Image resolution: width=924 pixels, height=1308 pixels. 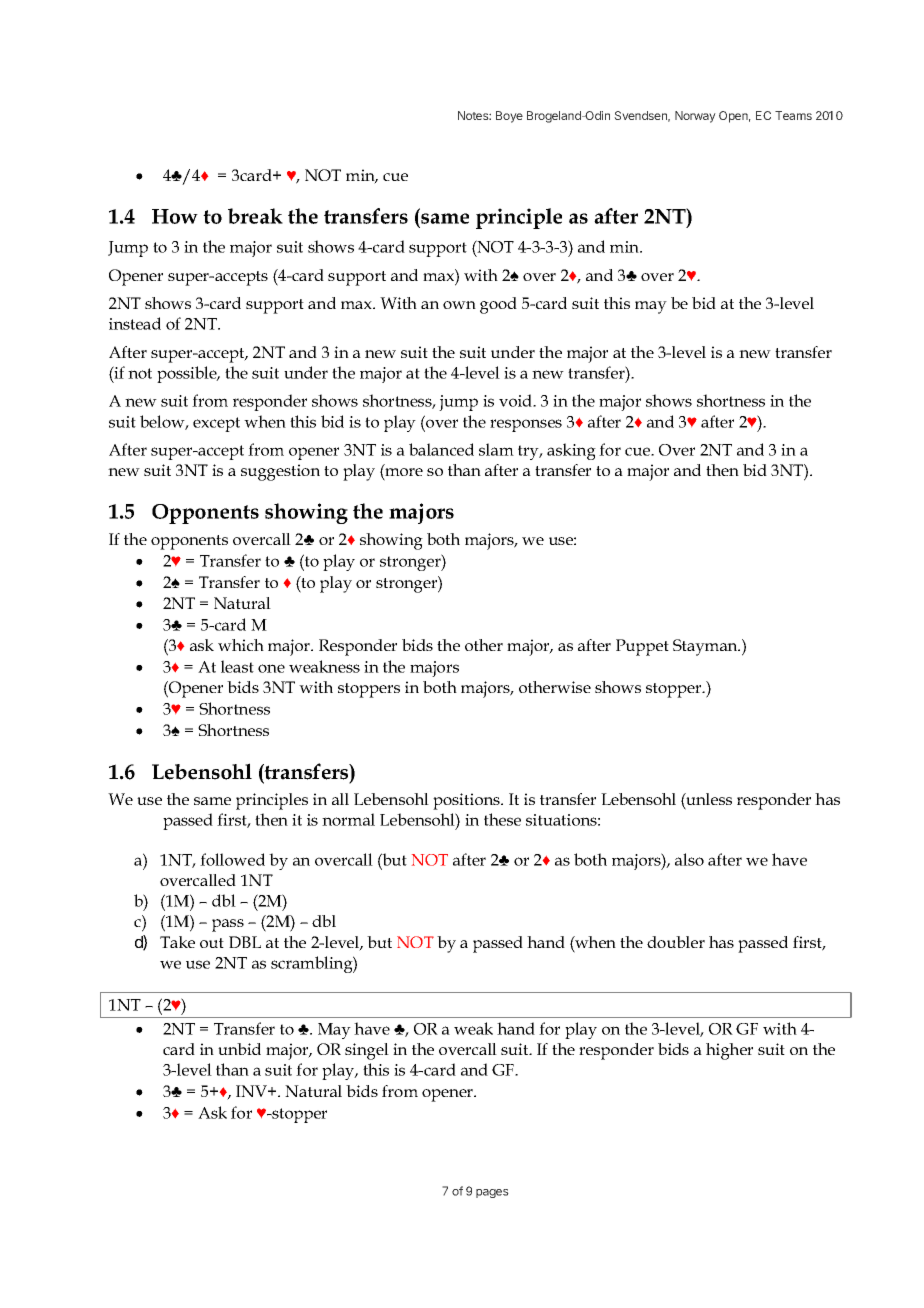 I want to click on INV, so click(x=252, y=1091).
